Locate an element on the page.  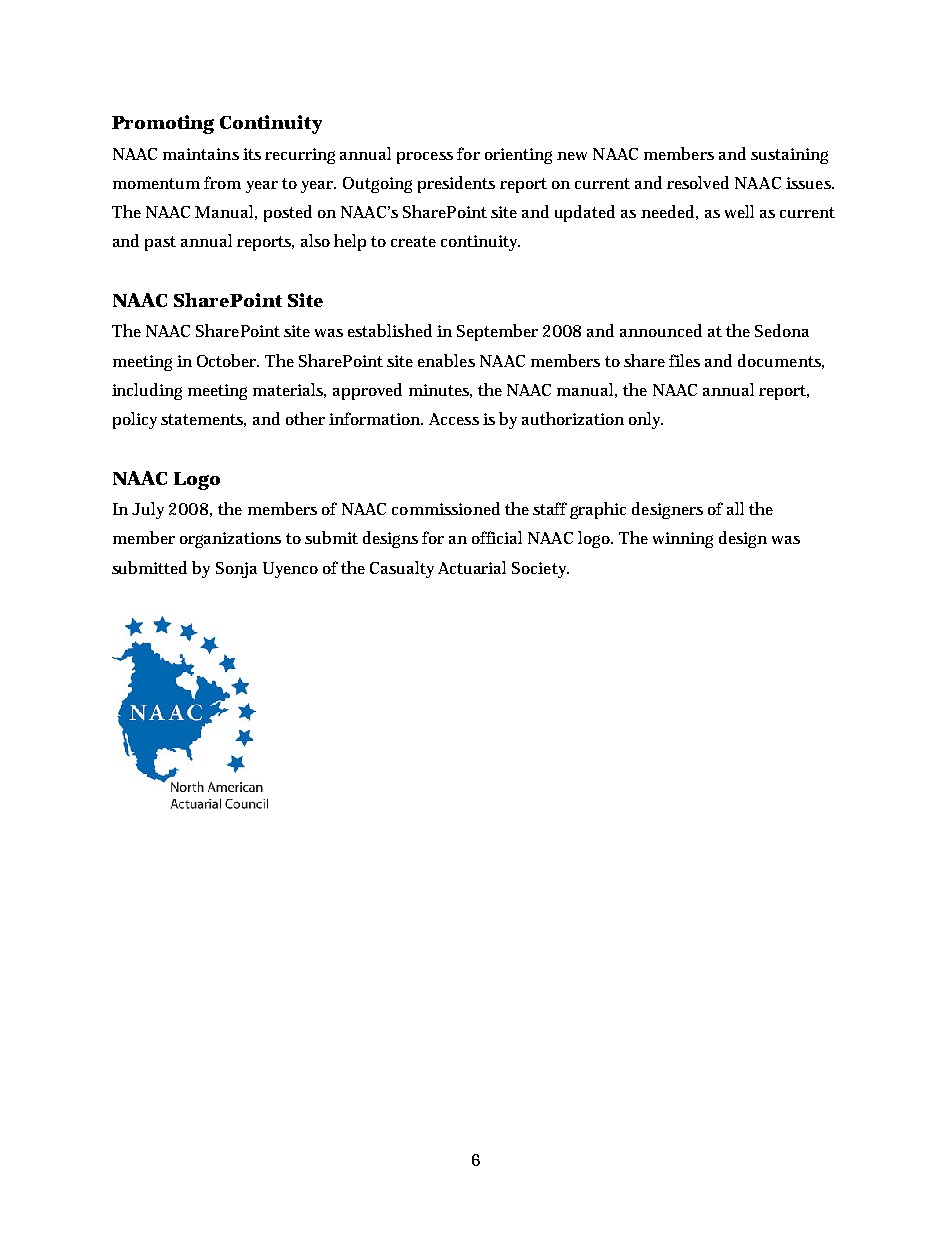
October is located at coordinates (228, 360).
